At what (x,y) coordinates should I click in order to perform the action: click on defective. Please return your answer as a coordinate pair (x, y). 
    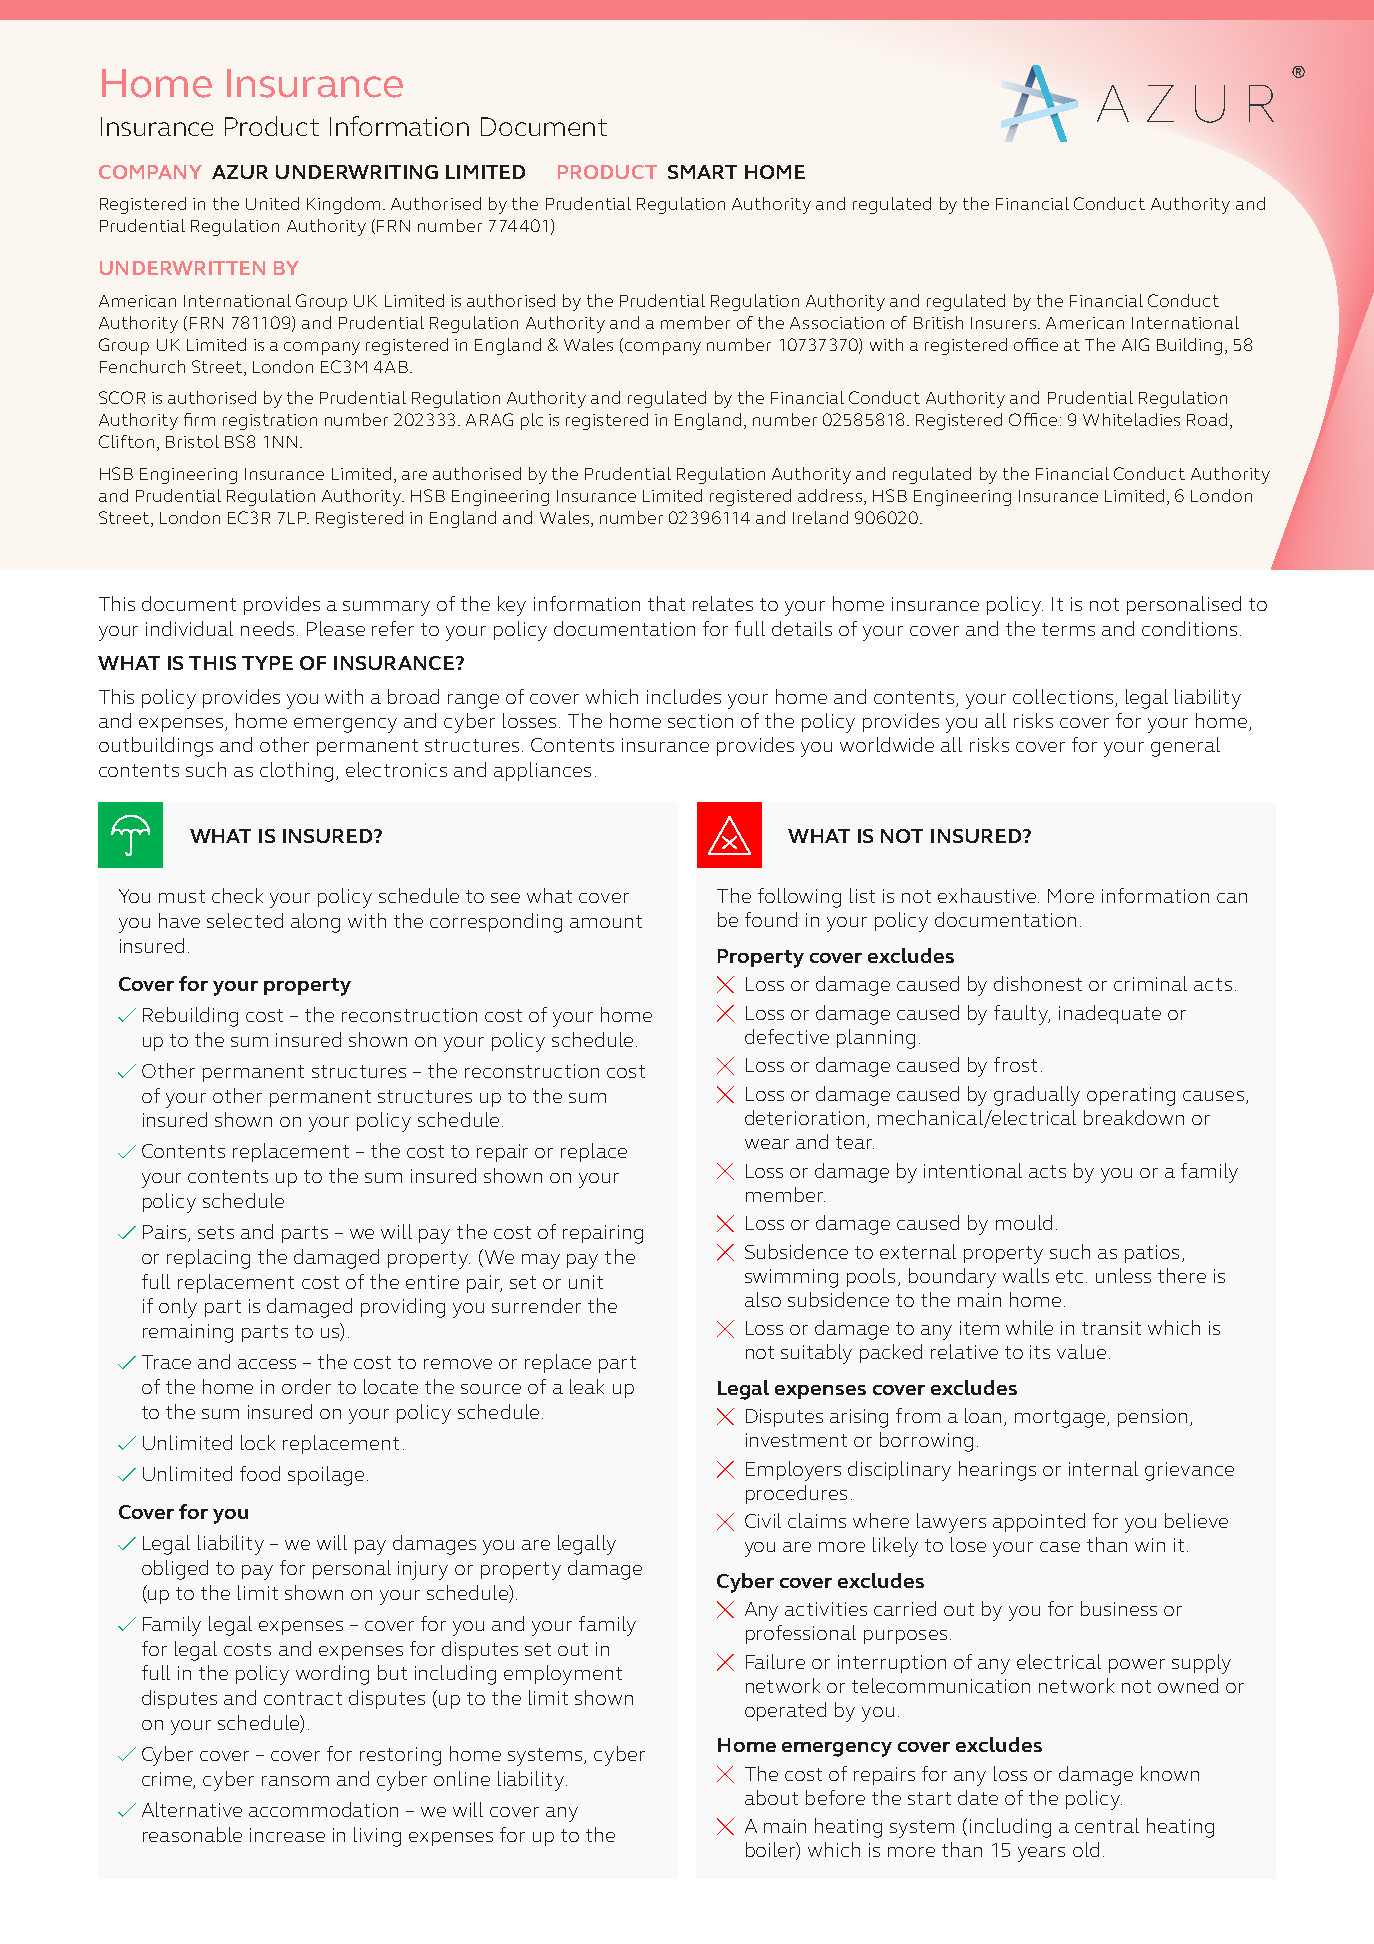
    Looking at the image, I should click on (787, 1036).
